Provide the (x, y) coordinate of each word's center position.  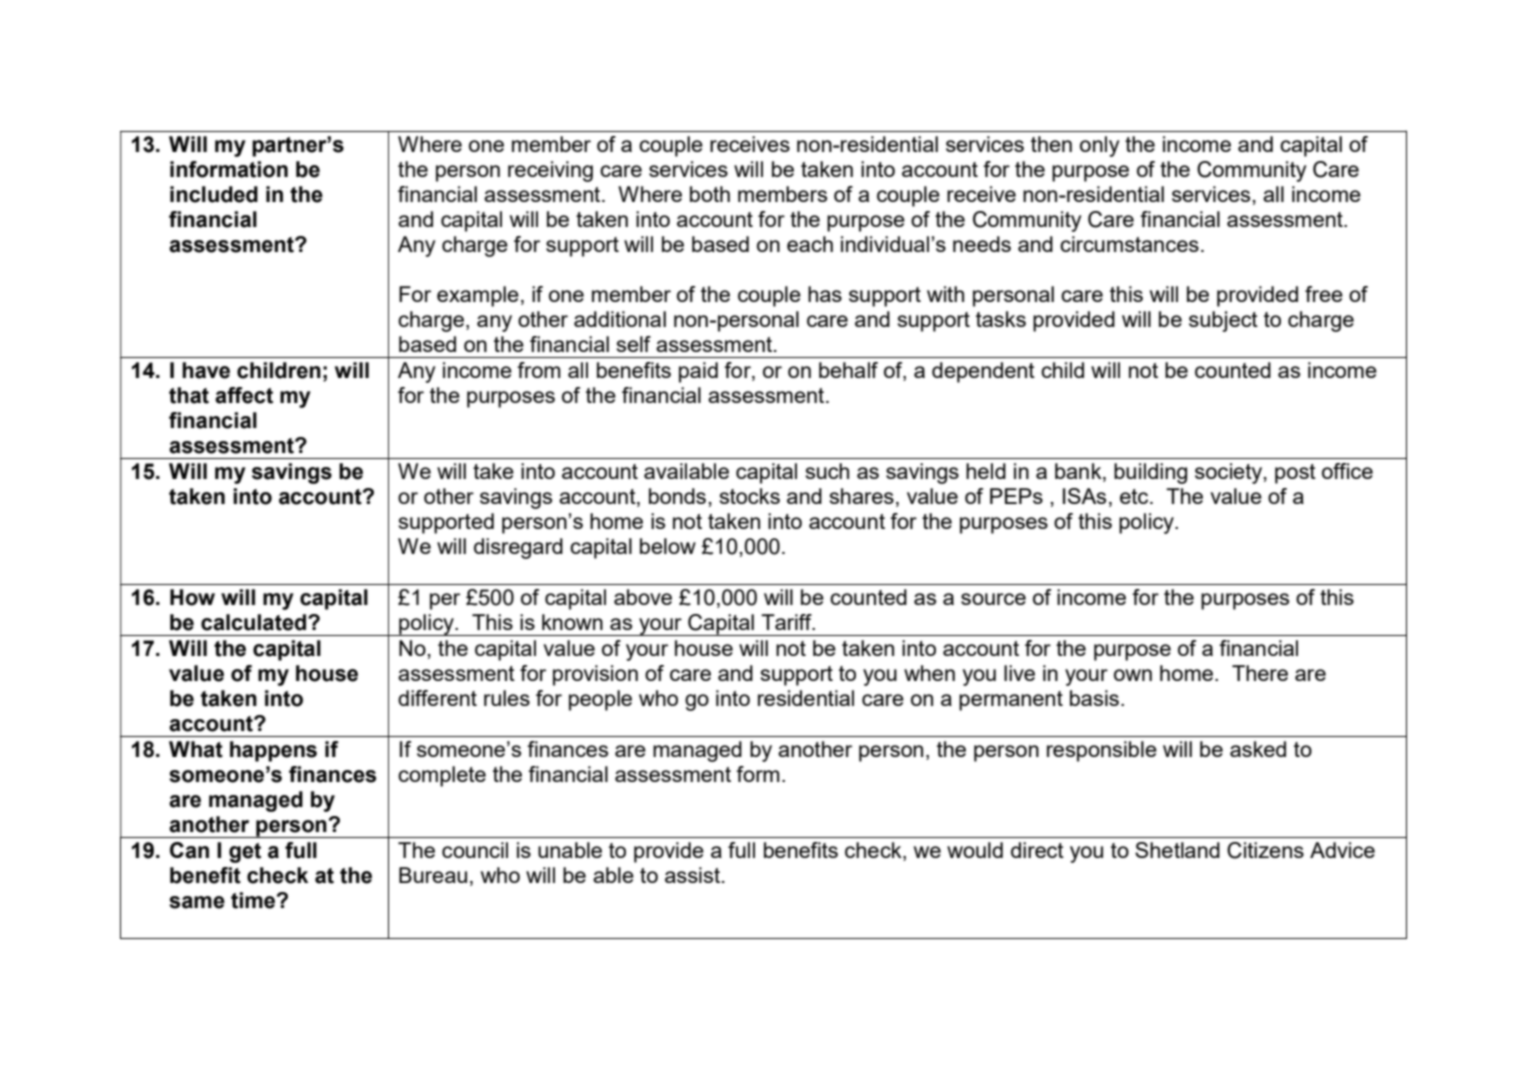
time (253, 900)
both (710, 194)
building (1150, 473)
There (1260, 673)
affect (244, 395)
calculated (255, 622)
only (1099, 146)
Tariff (787, 622)
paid (698, 372)
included (214, 194)
